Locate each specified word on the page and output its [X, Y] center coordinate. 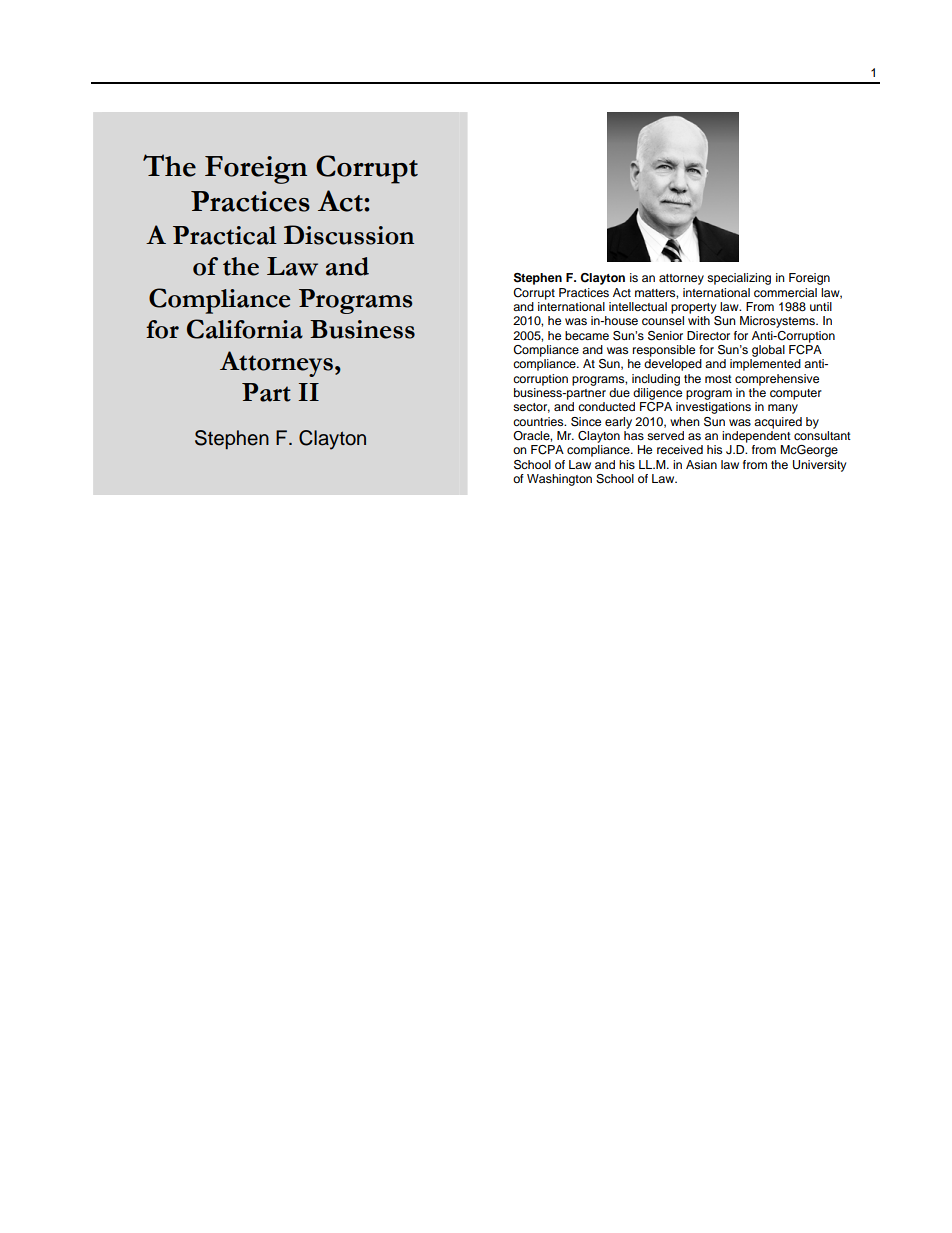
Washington [559, 480]
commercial [785, 292]
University [819, 466]
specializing [739, 279]
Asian [701, 464]
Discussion [349, 235]
